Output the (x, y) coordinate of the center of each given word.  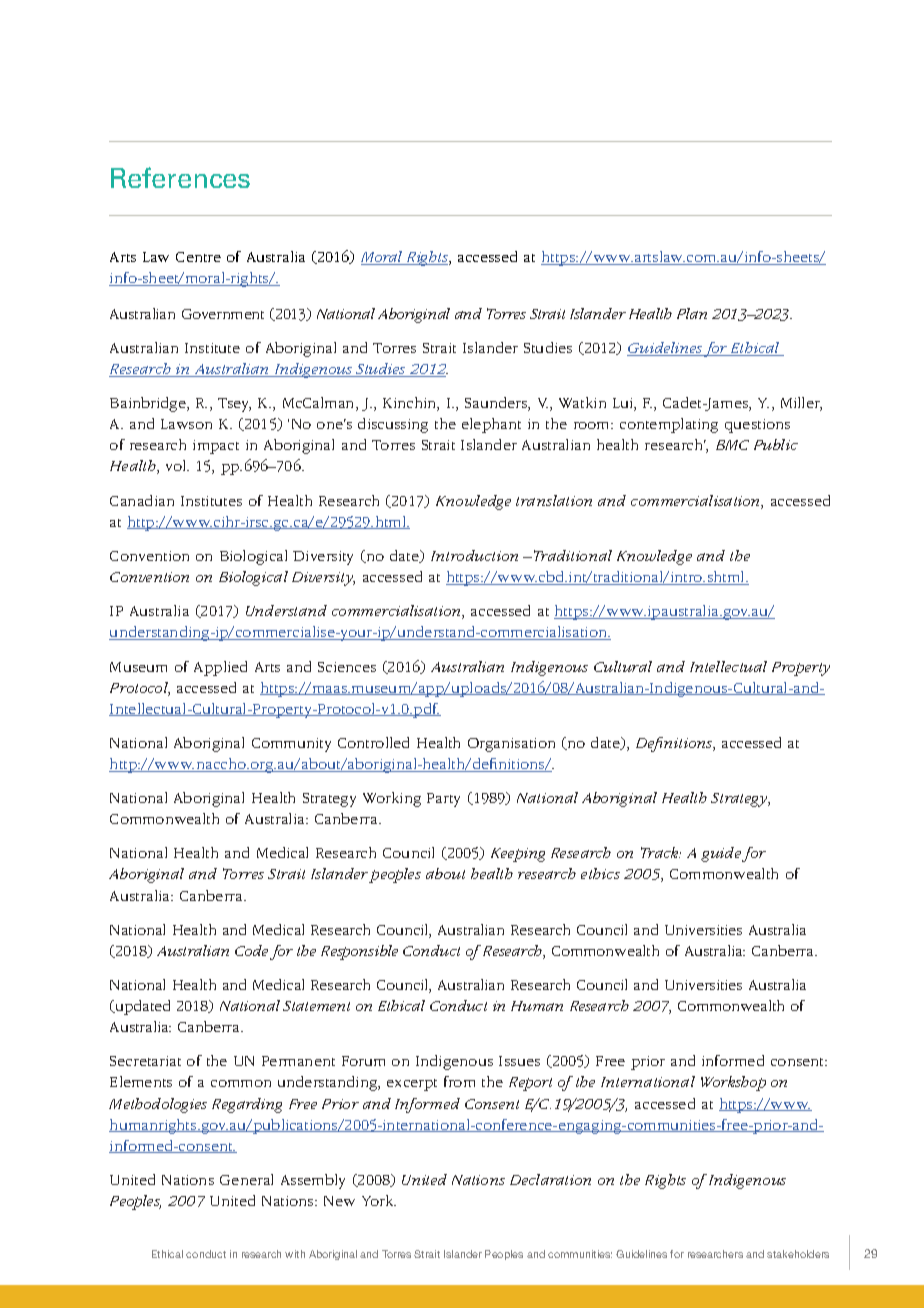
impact (216, 447)
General (246, 1179)
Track (661, 852)
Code (251, 950)
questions (757, 426)
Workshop (733, 1083)
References (180, 177)
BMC (732, 445)
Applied (220, 668)
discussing (393, 425)
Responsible (359, 952)
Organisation (511, 745)
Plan (692, 313)
